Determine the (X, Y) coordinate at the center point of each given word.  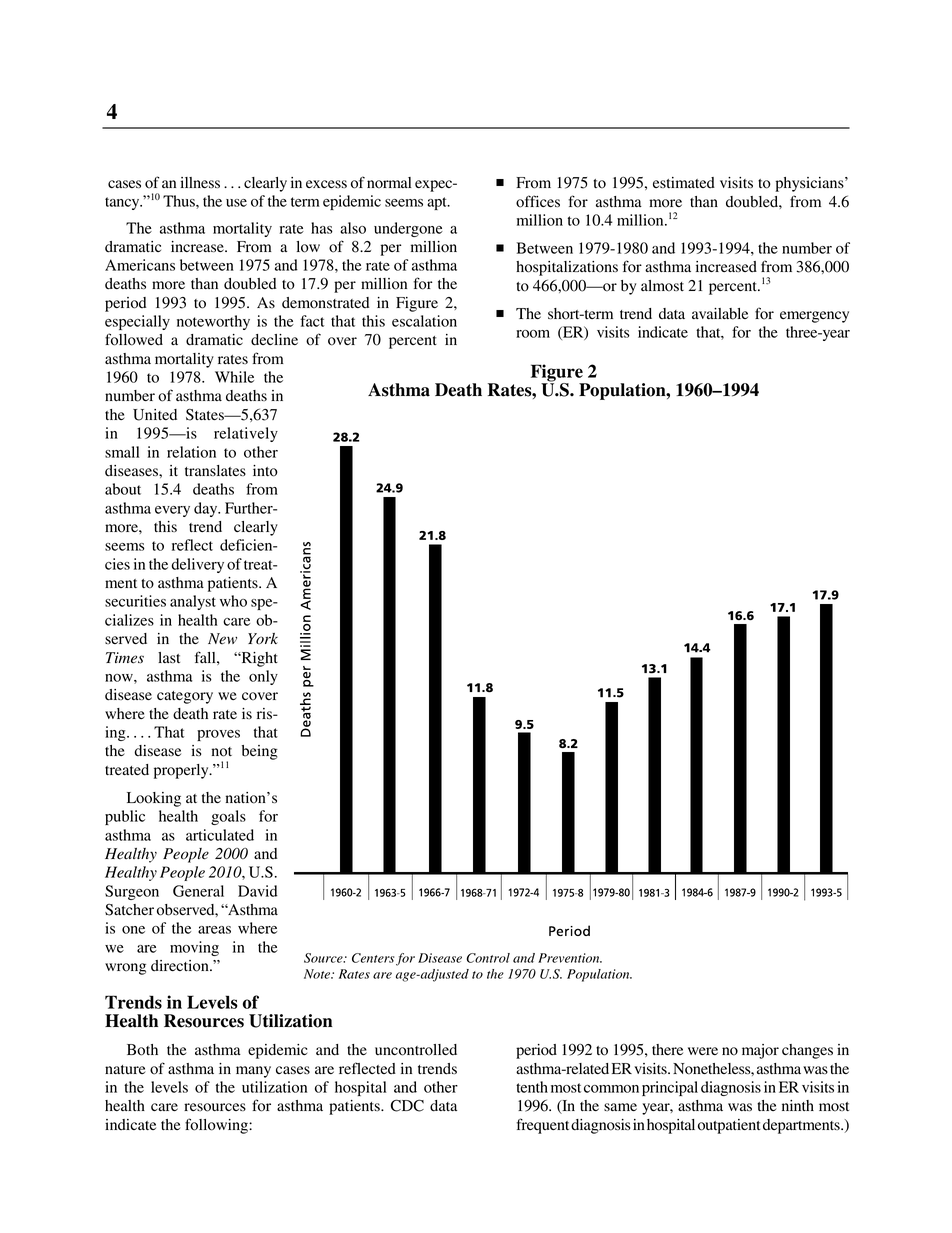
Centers (373, 958)
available (720, 314)
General (198, 891)
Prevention (570, 958)
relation (191, 452)
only (263, 677)
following (217, 1126)
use (236, 203)
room (533, 334)
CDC (407, 1105)
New (222, 638)
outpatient (729, 1126)
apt (438, 203)
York (263, 639)
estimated (684, 183)
